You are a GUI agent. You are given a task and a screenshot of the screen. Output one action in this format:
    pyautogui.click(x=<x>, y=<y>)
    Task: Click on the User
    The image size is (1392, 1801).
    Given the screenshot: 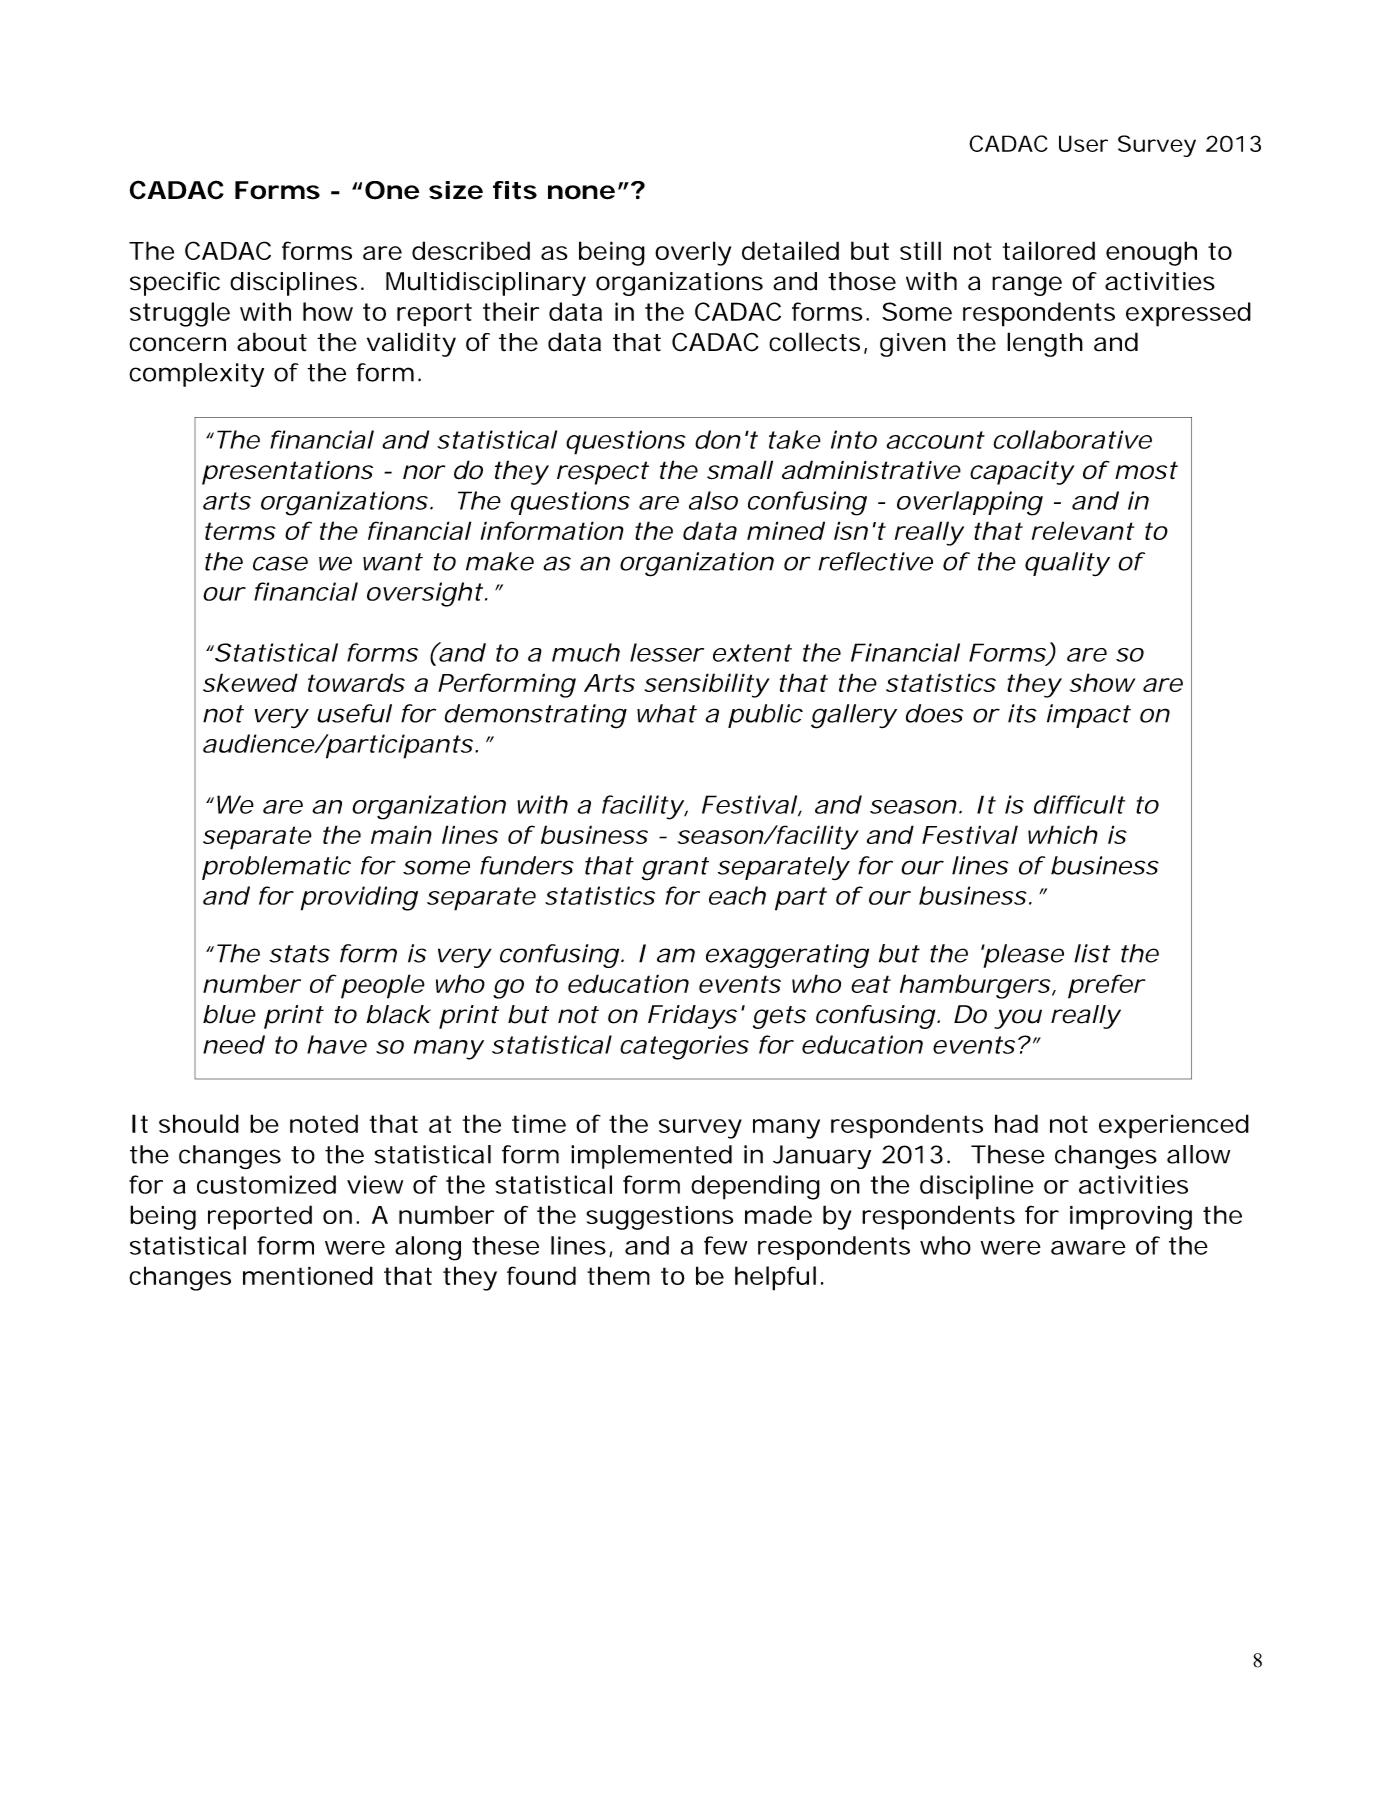 What is the action you would take?
    pyautogui.click(x=1083, y=143)
